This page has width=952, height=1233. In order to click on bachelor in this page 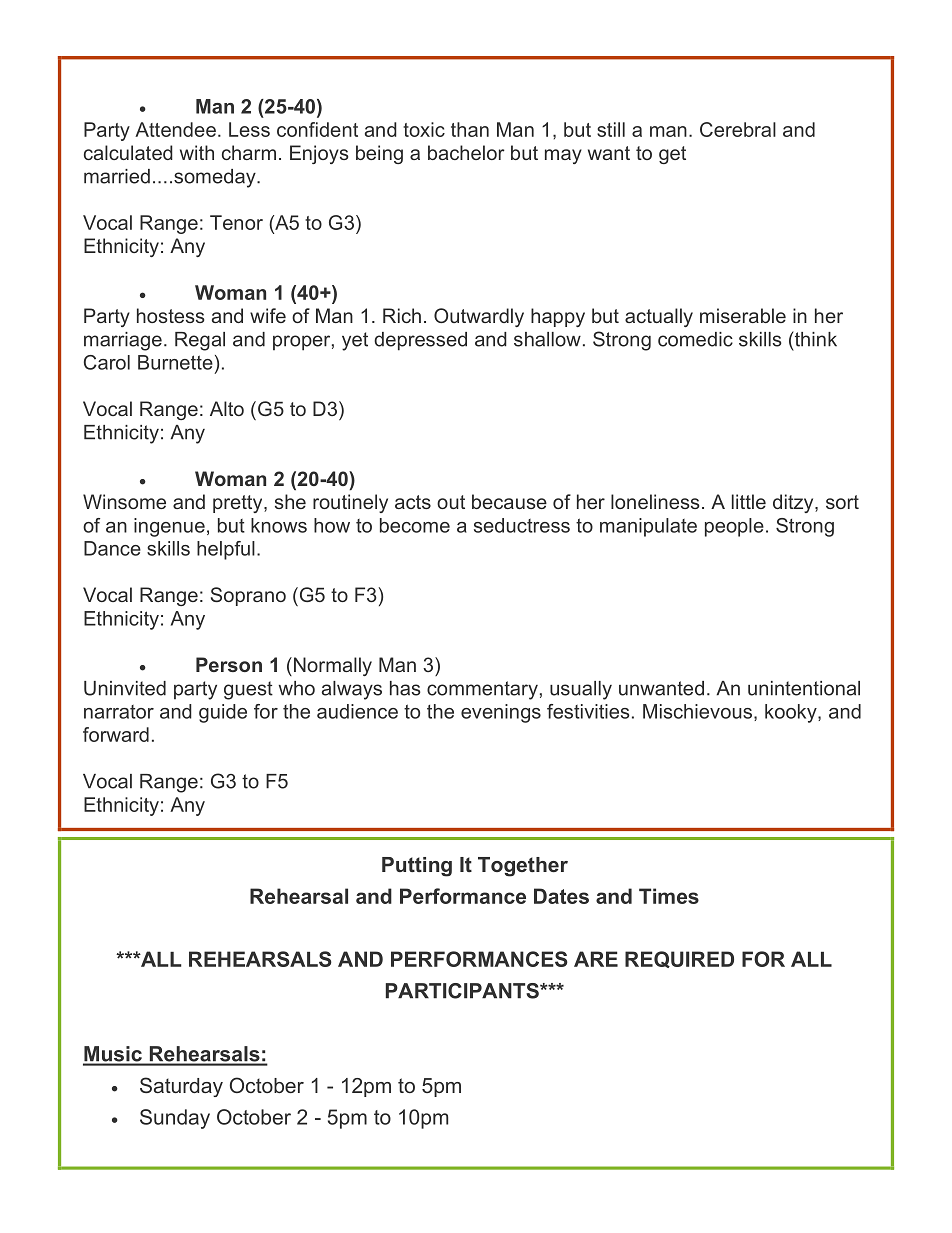, I will do `click(466, 152)`.
